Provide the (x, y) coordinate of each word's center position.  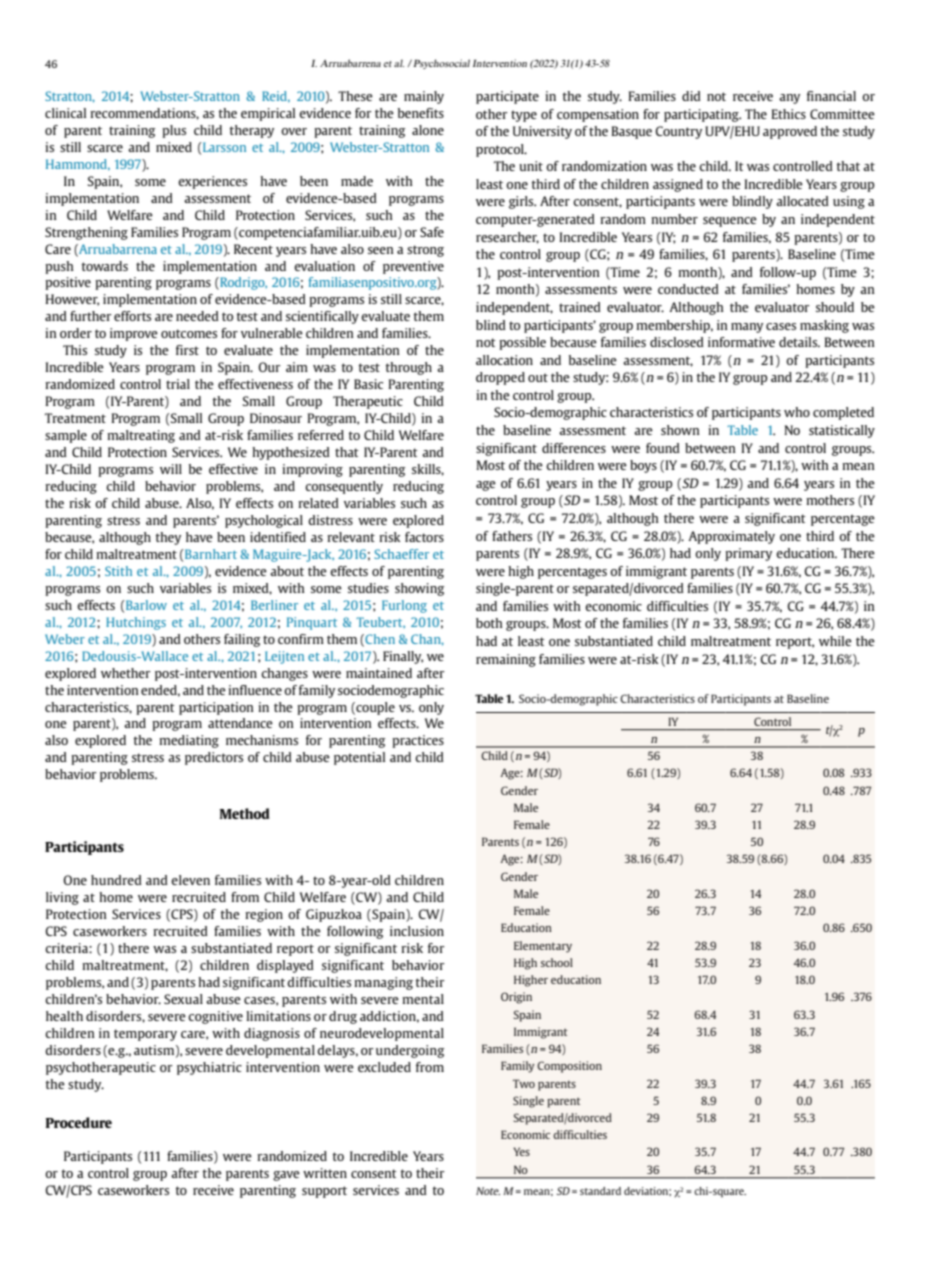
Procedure (79, 1122)
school (557, 962)
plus (174, 131)
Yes (521, 1151)
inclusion (417, 931)
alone (428, 130)
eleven (190, 880)
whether (126, 673)
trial (178, 384)
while (835, 641)
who (797, 412)
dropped (500, 378)
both (489, 623)
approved (790, 132)
